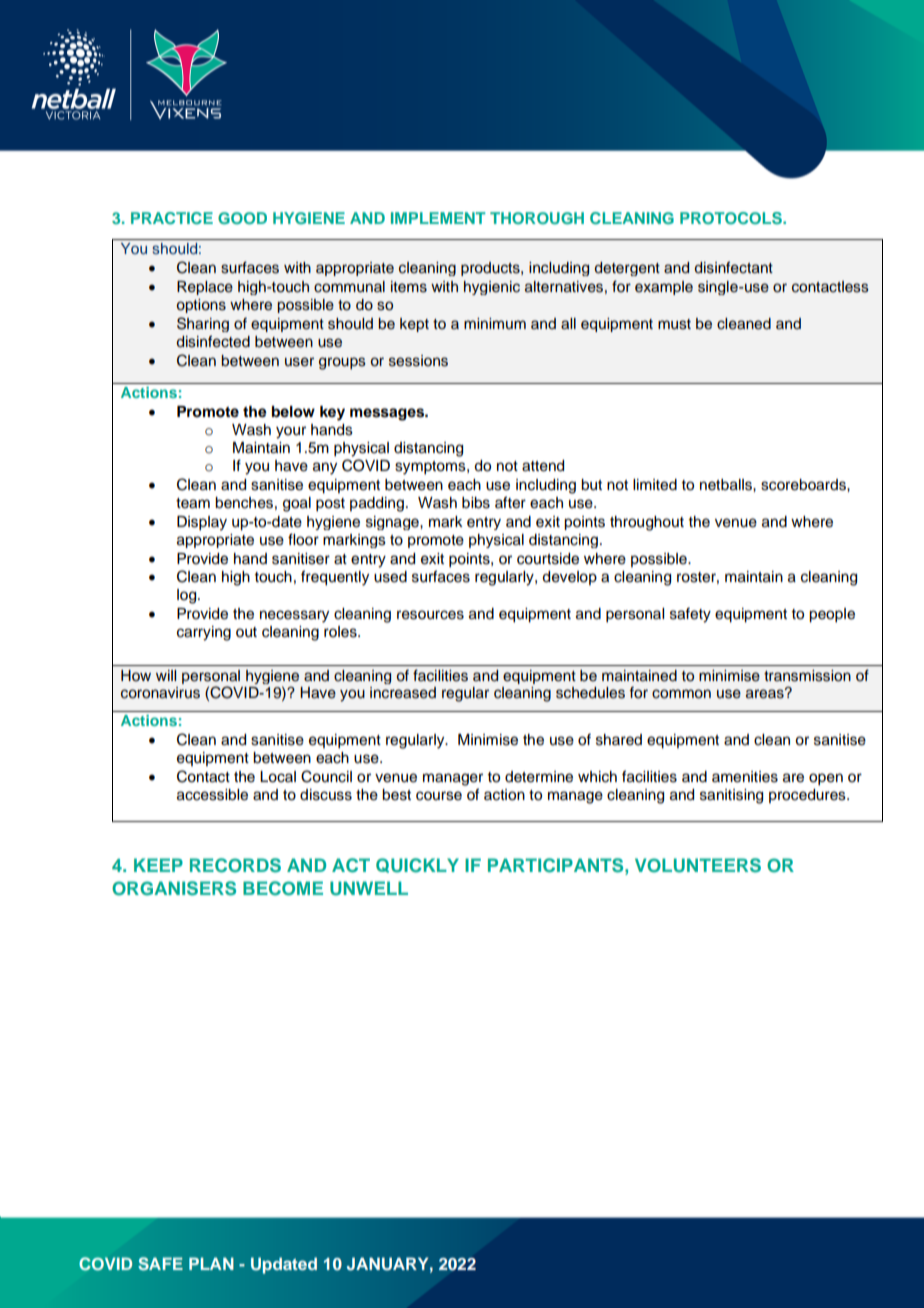  I want to click on your, so click(291, 432).
